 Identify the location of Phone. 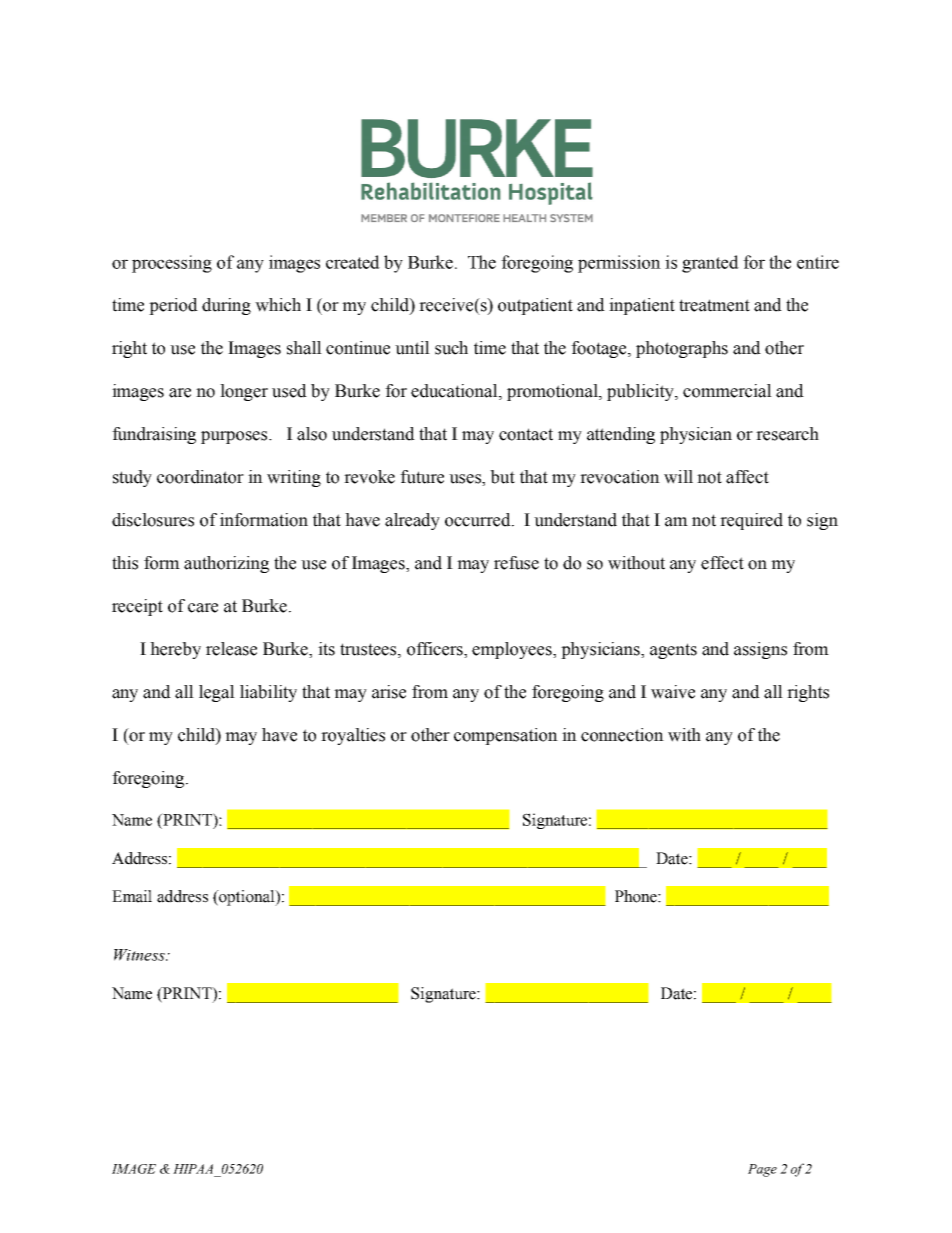
(637, 896).
